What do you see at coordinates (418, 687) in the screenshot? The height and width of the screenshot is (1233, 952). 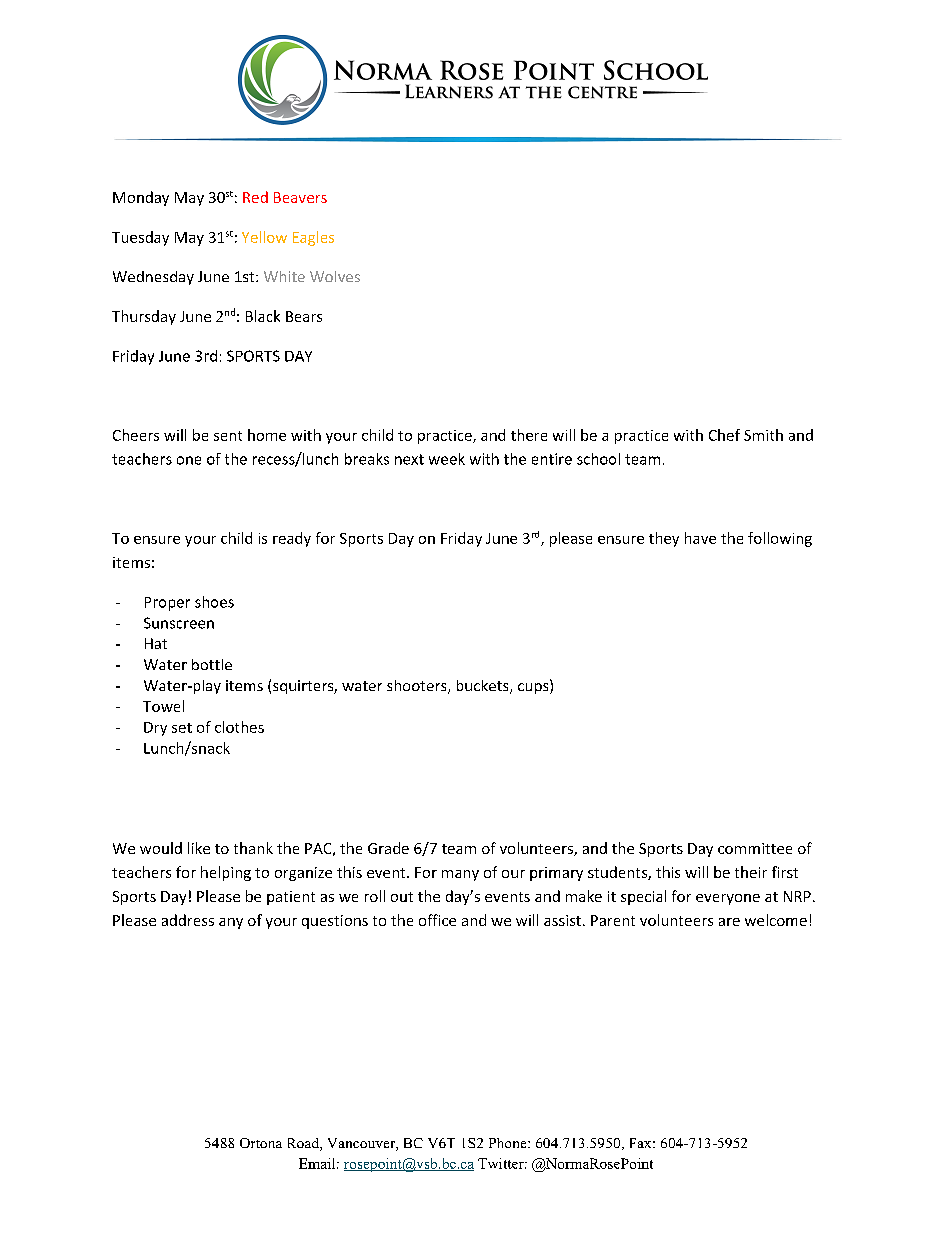 I see `shooters` at bounding box center [418, 687].
